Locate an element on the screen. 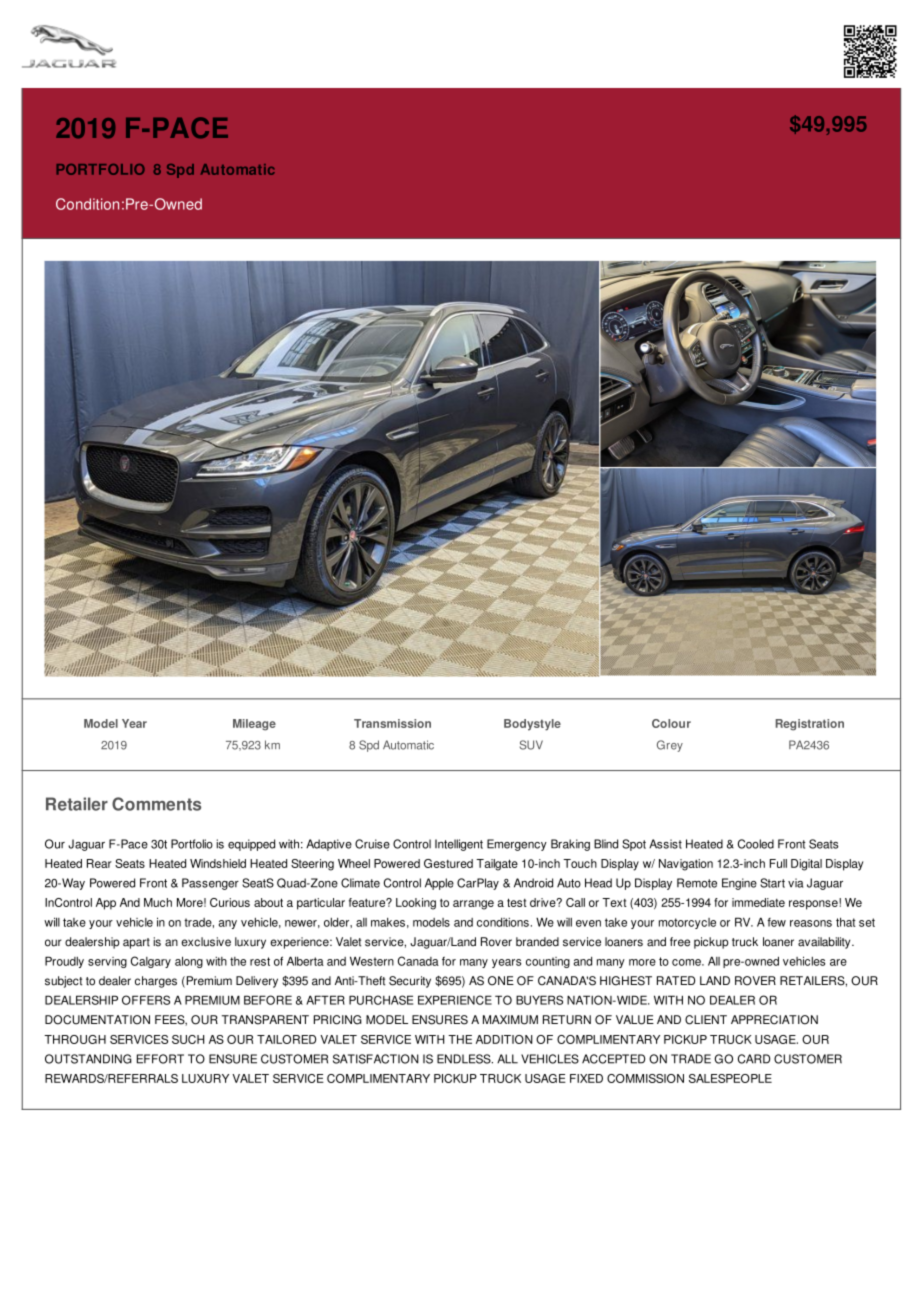 This screenshot has height=1308, width=924. Cooled is located at coordinates (756, 844).
